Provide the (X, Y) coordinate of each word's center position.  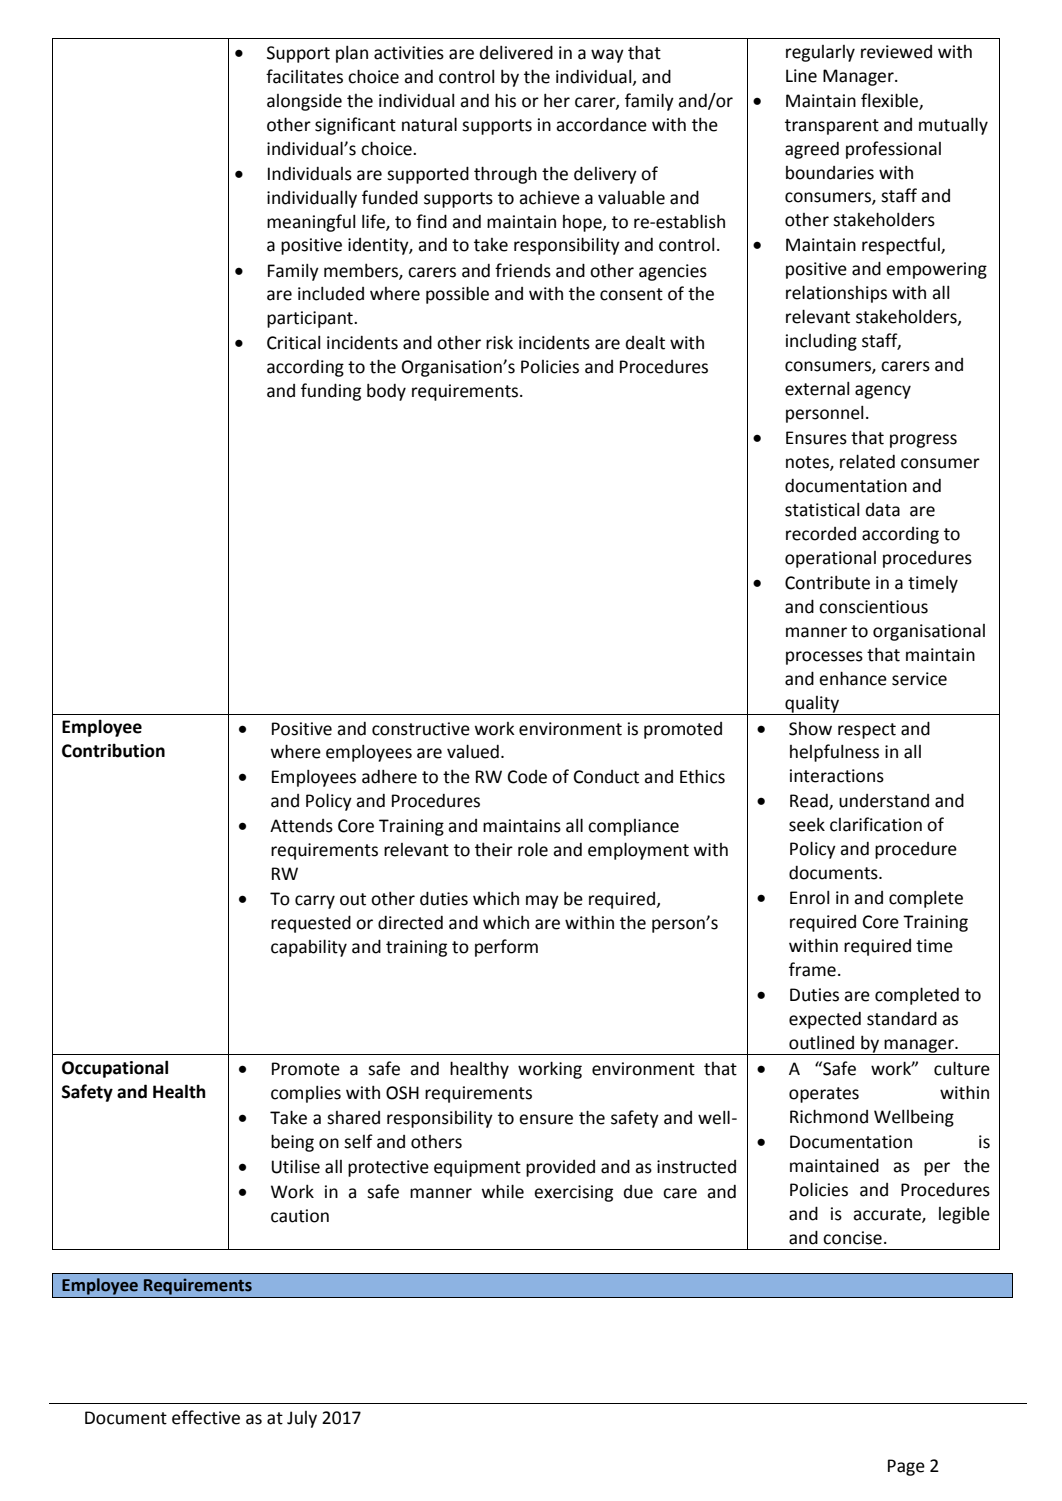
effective (206, 1417)
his (505, 100)
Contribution (113, 750)
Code (527, 777)
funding (331, 392)
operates (824, 1095)
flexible (890, 101)
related (867, 461)
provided (560, 1168)
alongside (304, 102)
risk (499, 342)
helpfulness (834, 753)
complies (306, 1094)
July (302, 1419)
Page (906, 1467)
